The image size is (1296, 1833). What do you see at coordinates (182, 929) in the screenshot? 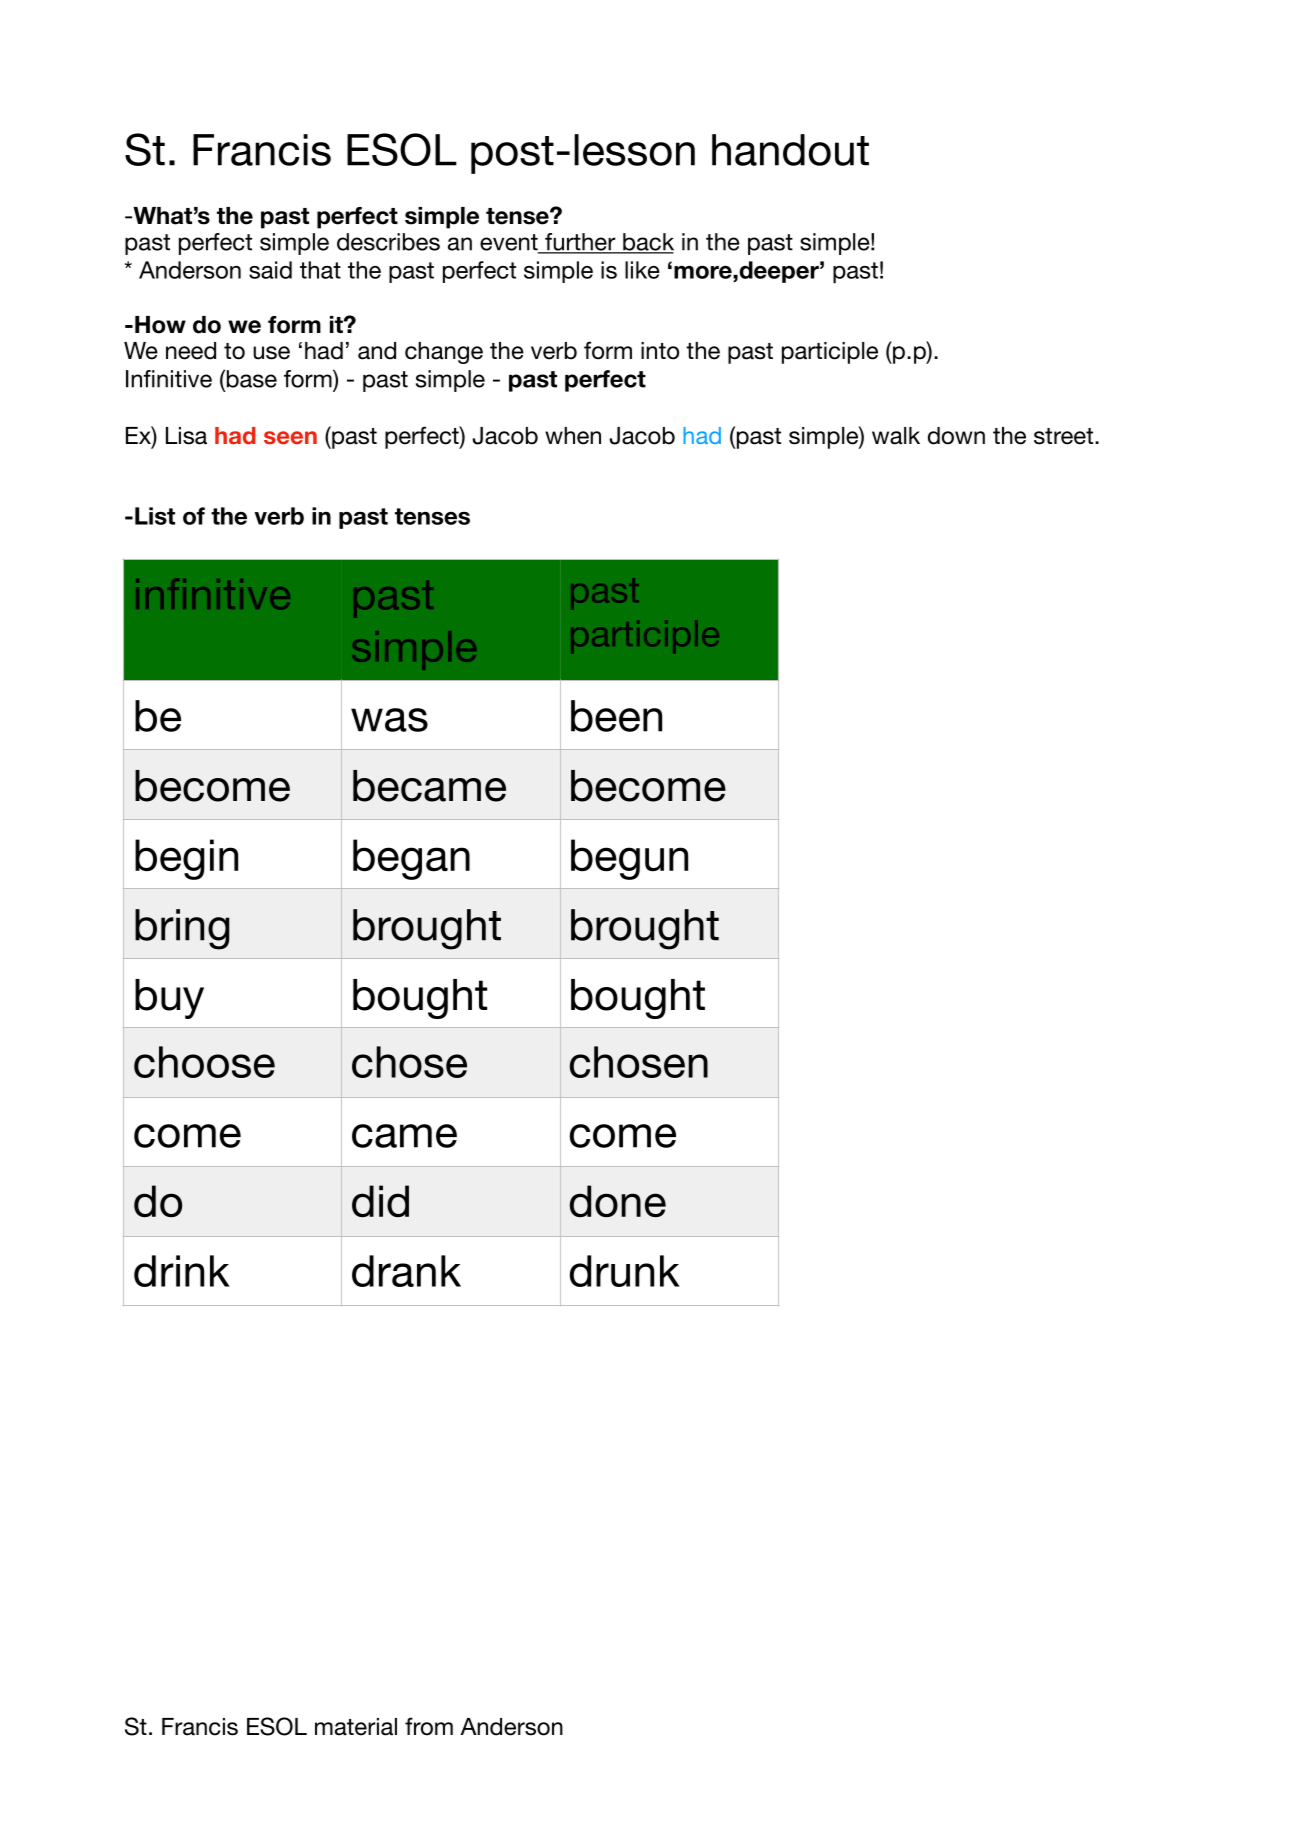
I see `bring` at bounding box center [182, 929].
